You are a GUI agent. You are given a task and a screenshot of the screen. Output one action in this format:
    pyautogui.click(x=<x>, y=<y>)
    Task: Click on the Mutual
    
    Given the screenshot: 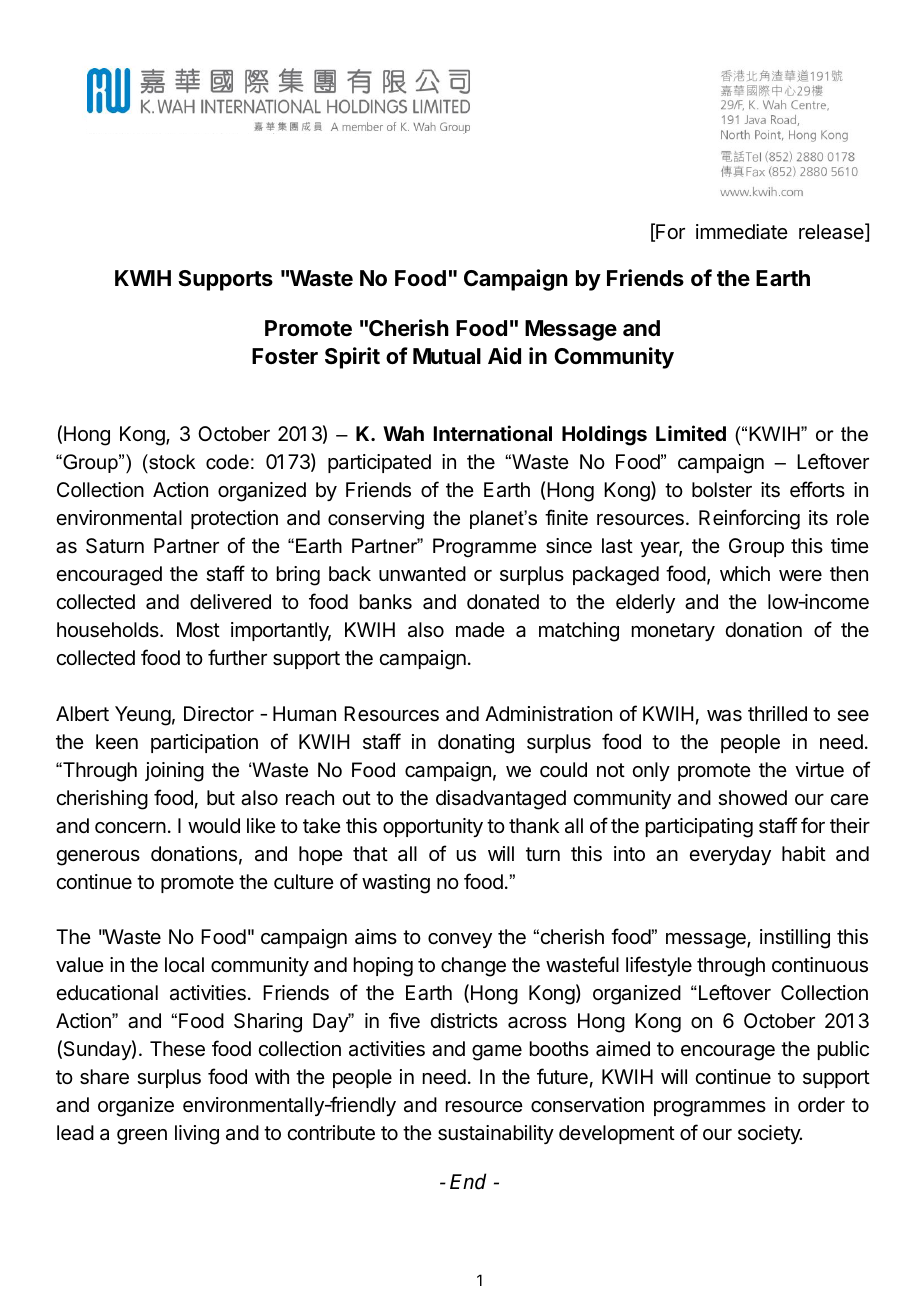 What is the action you would take?
    pyautogui.click(x=447, y=356)
